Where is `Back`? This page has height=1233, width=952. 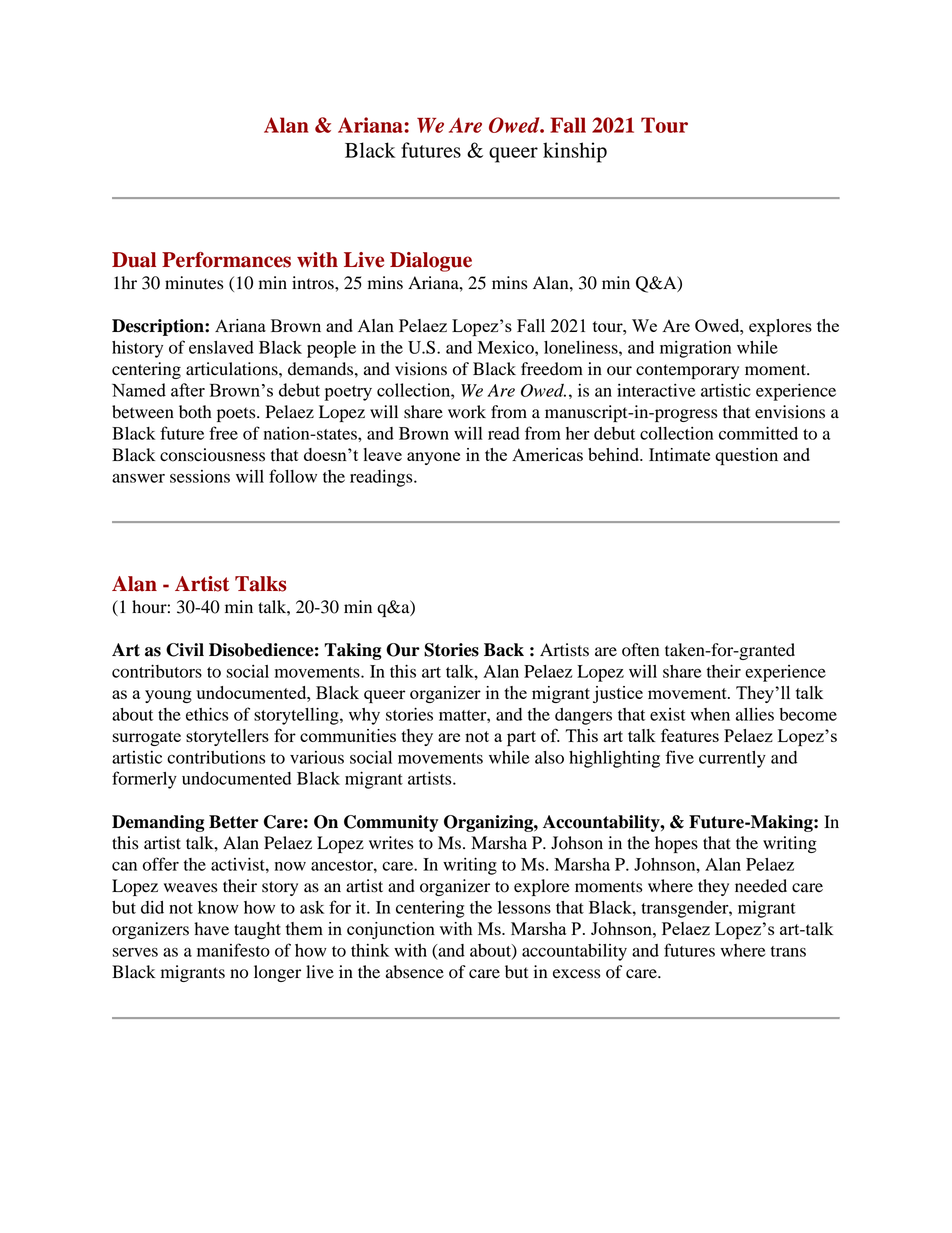
Back is located at coordinates (504, 650).
